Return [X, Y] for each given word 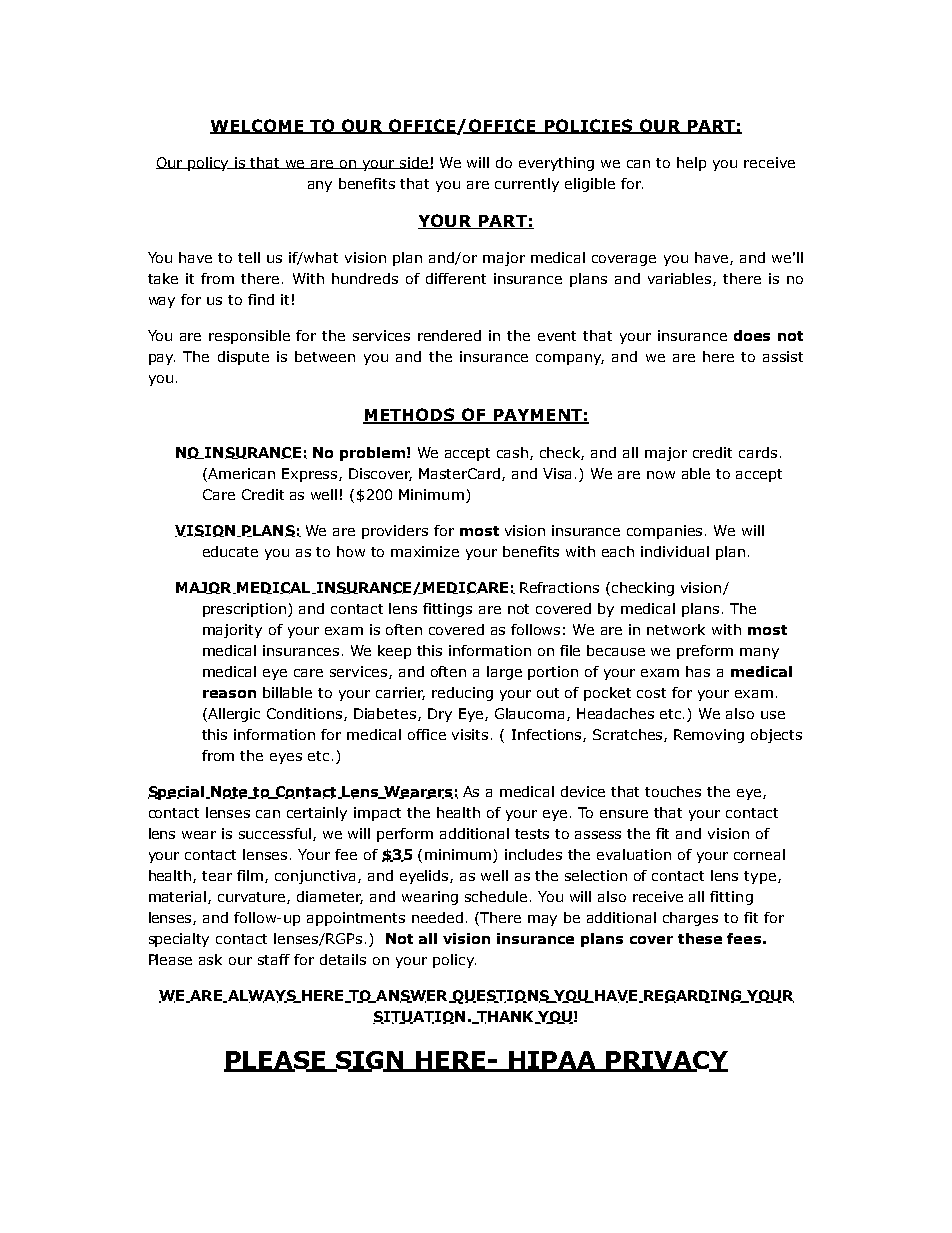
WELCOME [258, 126]
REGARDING [692, 996]
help [691, 164]
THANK [505, 1017]
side [415, 163]
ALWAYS [261, 996]
